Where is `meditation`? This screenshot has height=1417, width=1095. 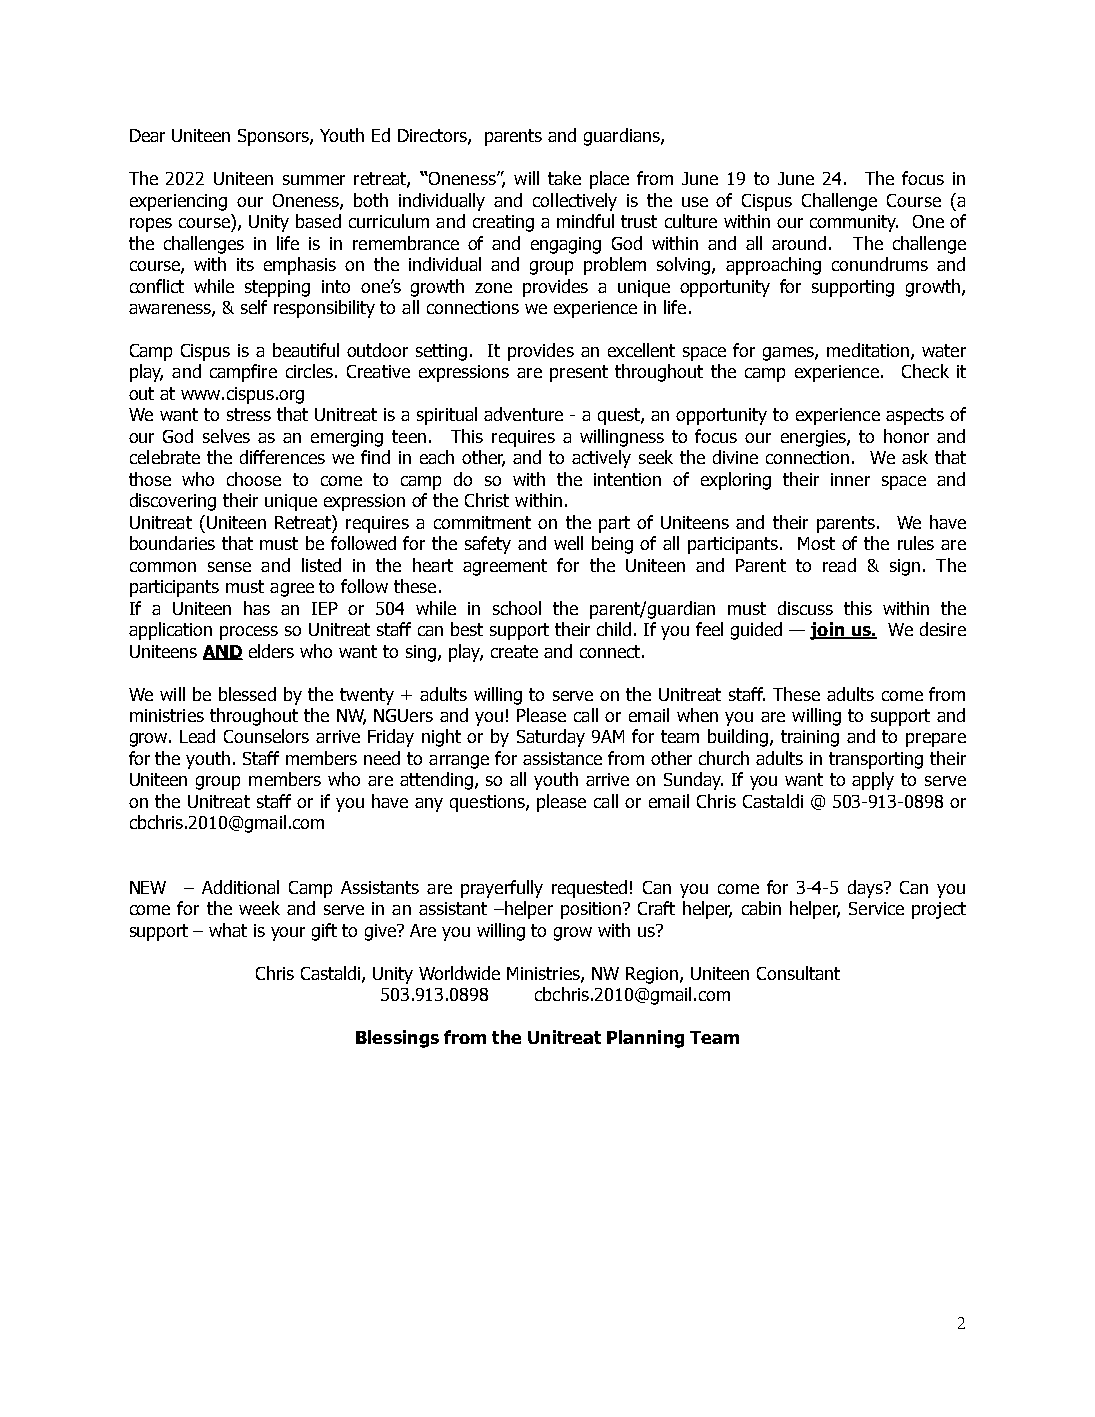 meditation is located at coordinates (868, 350).
